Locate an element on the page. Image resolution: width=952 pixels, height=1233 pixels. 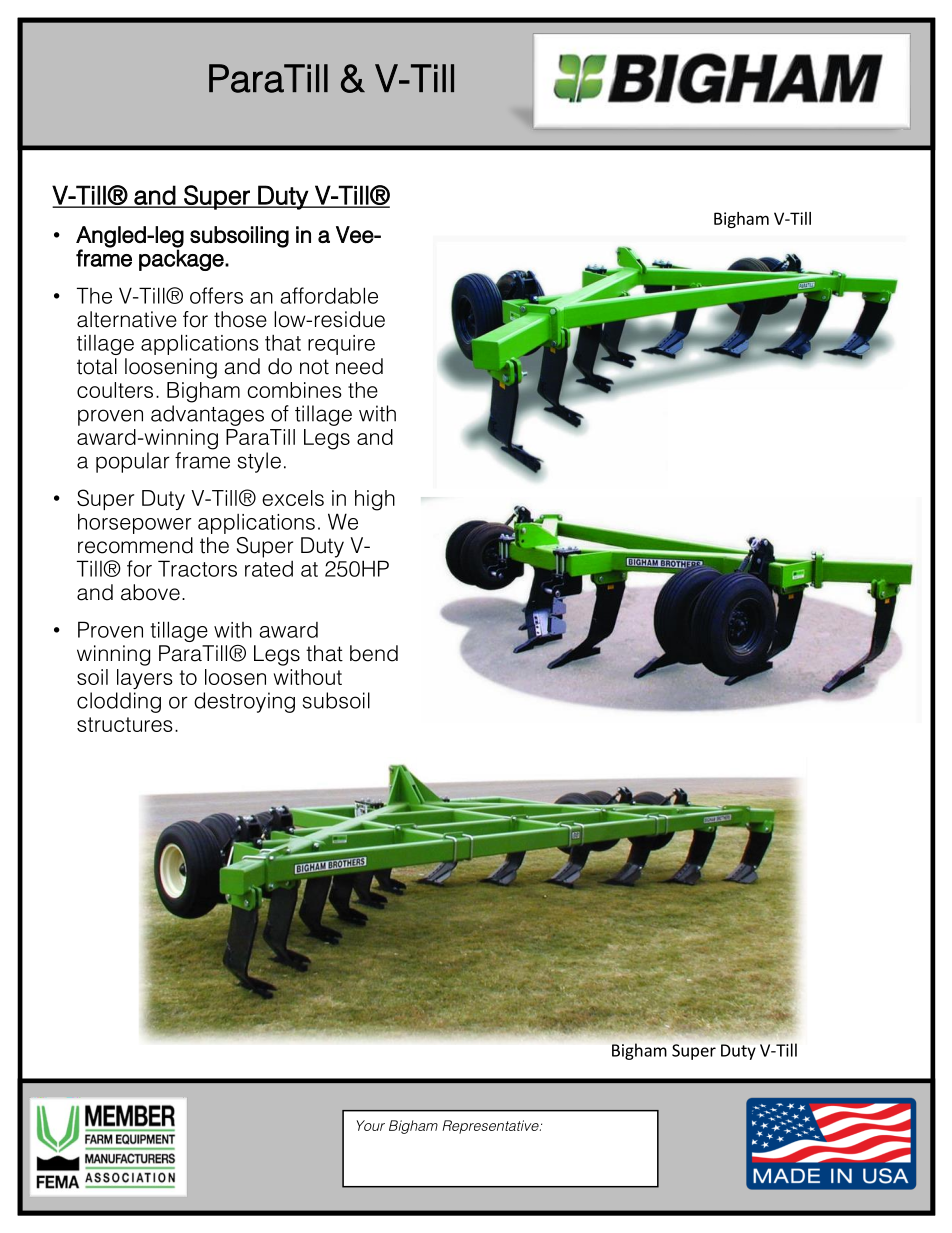
Representative is located at coordinates (491, 1127).
